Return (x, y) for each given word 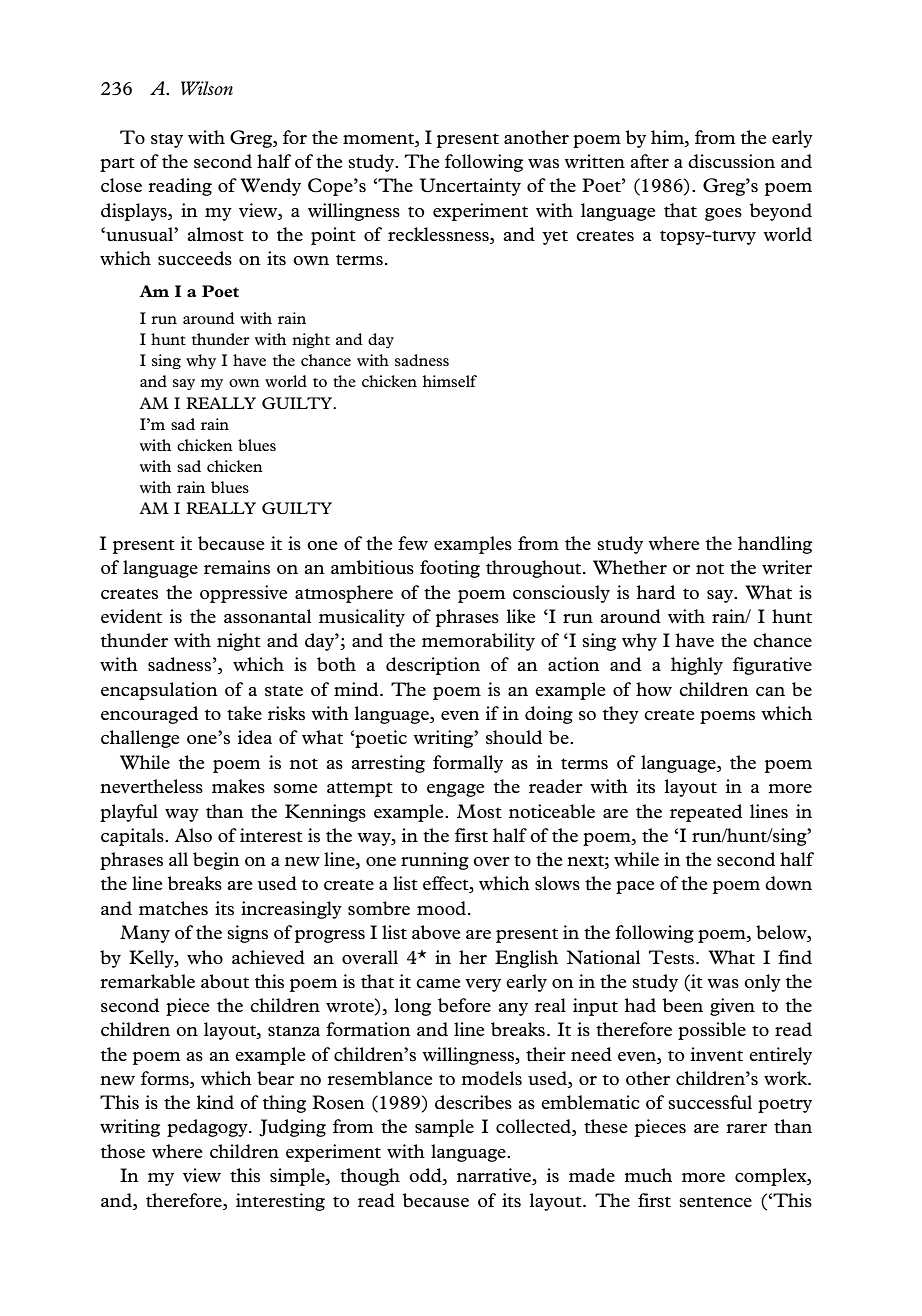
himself (450, 381)
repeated (706, 813)
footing (450, 569)
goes (723, 214)
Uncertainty (470, 187)
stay (167, 140)
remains (237, 567)
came (438, 983)
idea (255, 737)
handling (775, 545)
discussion (731, 161)
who (205, 957)
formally (468, 764)
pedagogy (208, 1128)
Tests (673, 957)
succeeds (195, 258)
